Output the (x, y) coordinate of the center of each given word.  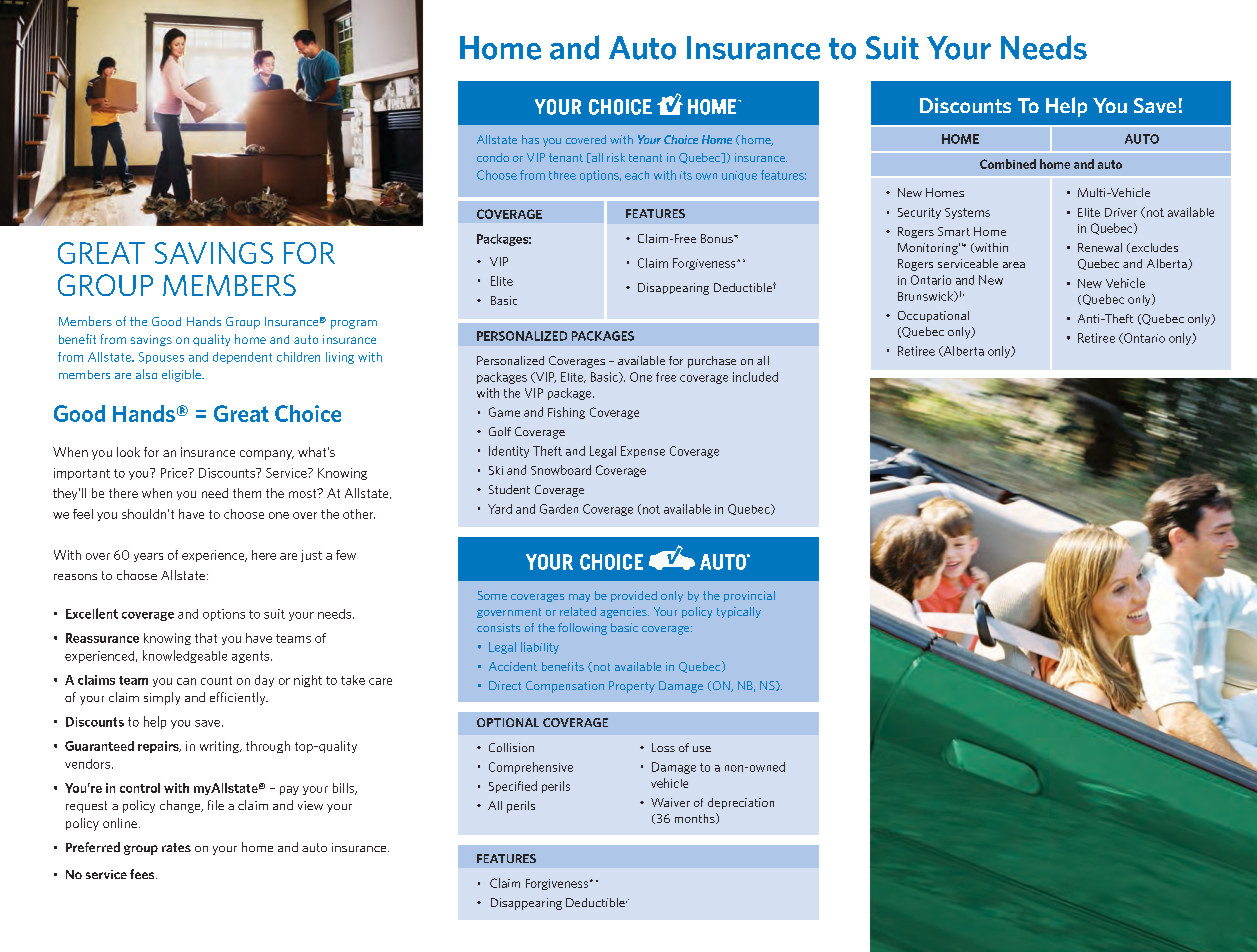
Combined (1008, 164)
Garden (559, 509)
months (696, 818)
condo (493, 157)
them (247, 493)
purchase (712, 362)
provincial (749, 596)
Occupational (933, 316)
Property (632, 687)
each (637, 175)
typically (739, 612)
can (186, 681)
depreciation (741, 803)
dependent (242, 358)
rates (176, 847)
